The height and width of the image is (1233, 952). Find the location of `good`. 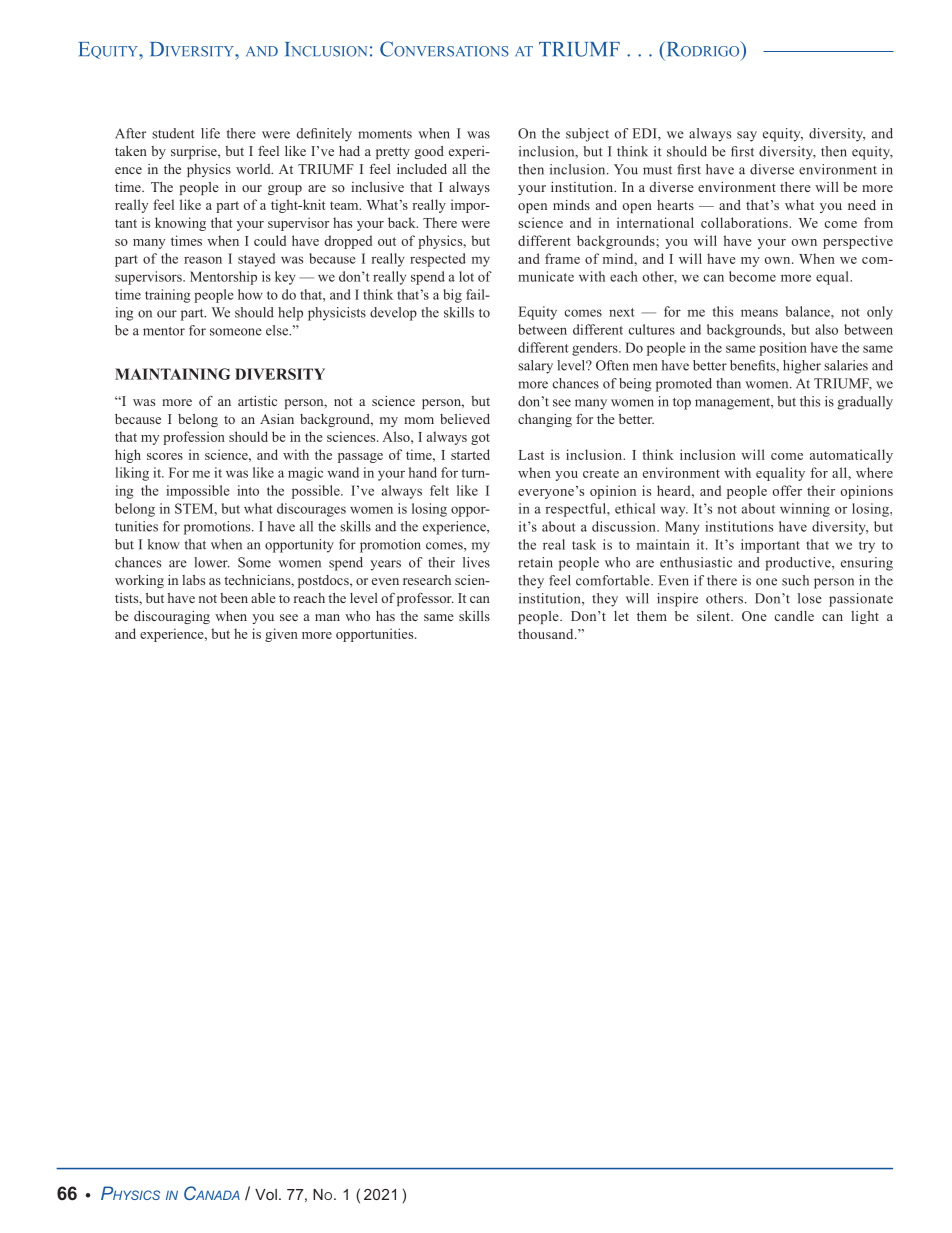

good is located at coordinates (429, 152).
